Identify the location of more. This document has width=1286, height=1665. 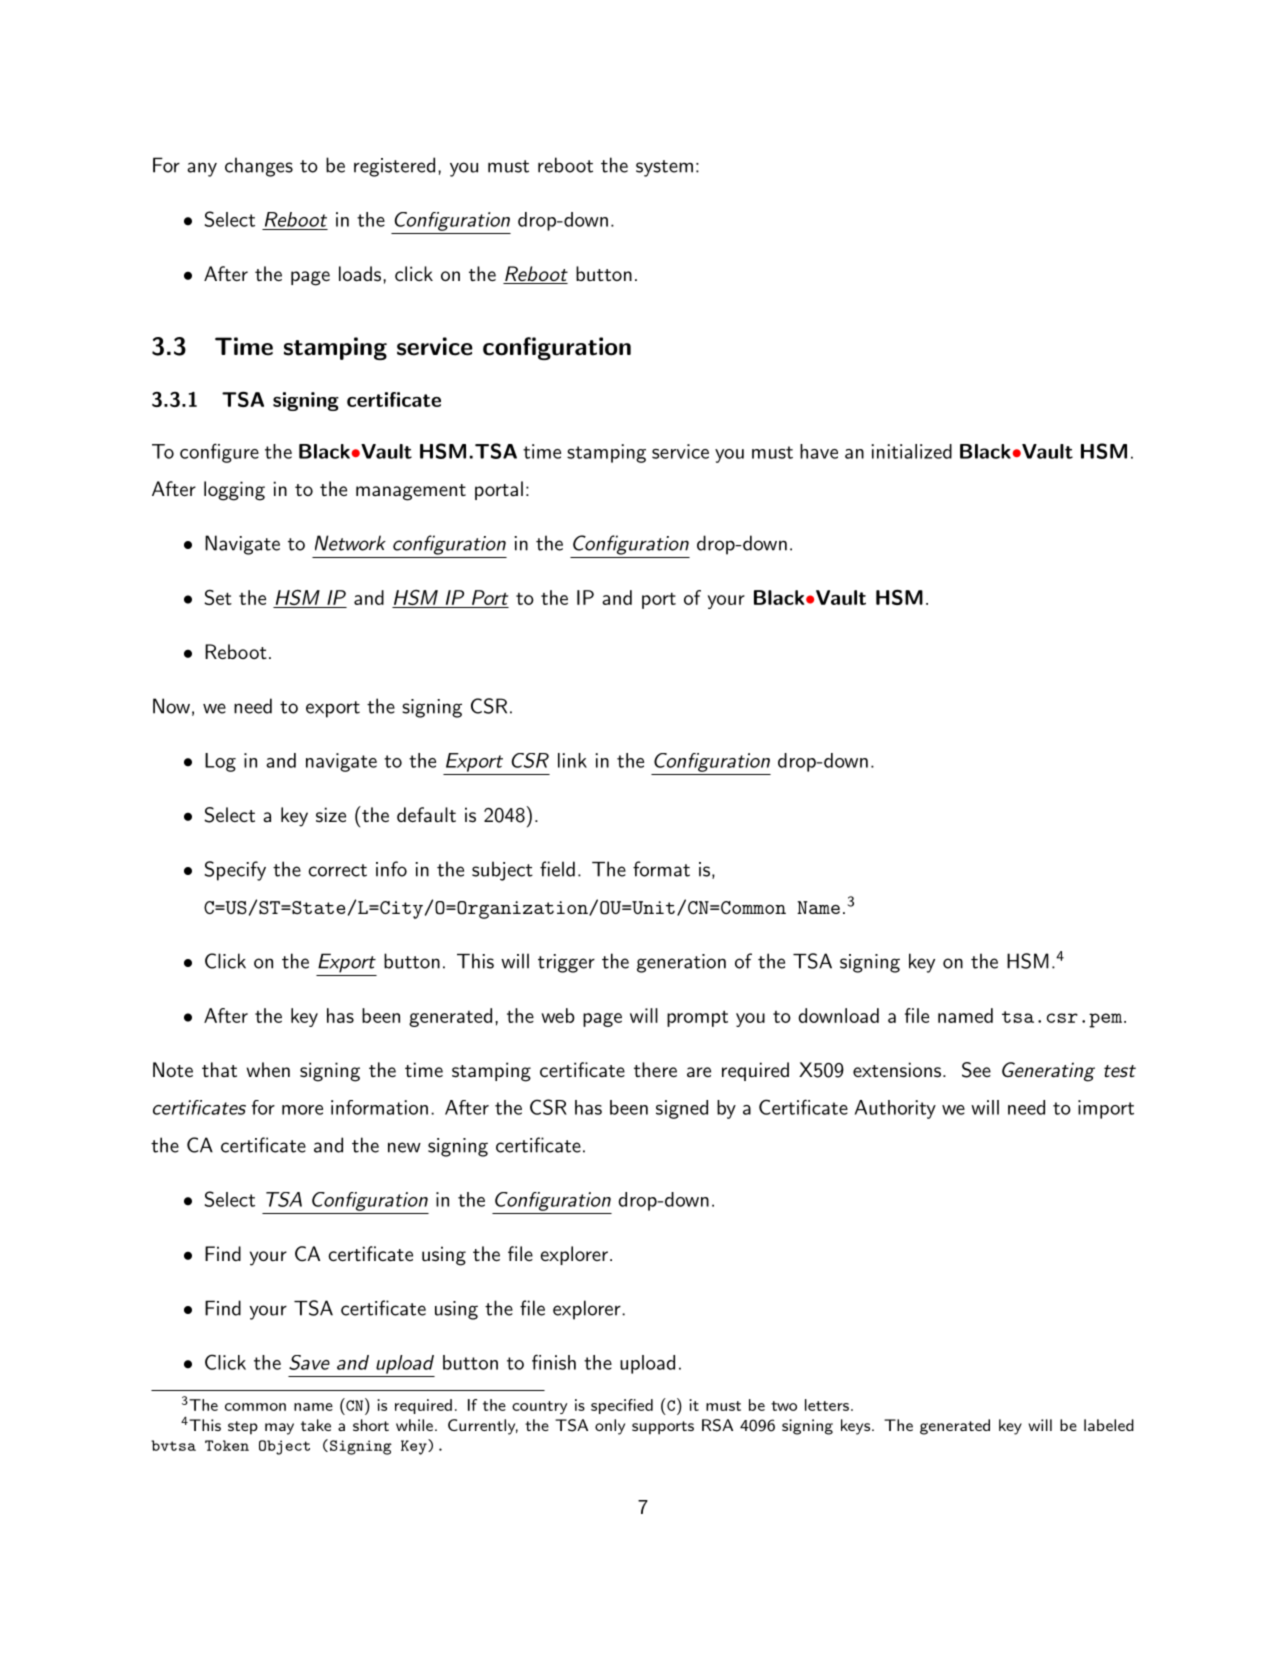
(302, 1110).
